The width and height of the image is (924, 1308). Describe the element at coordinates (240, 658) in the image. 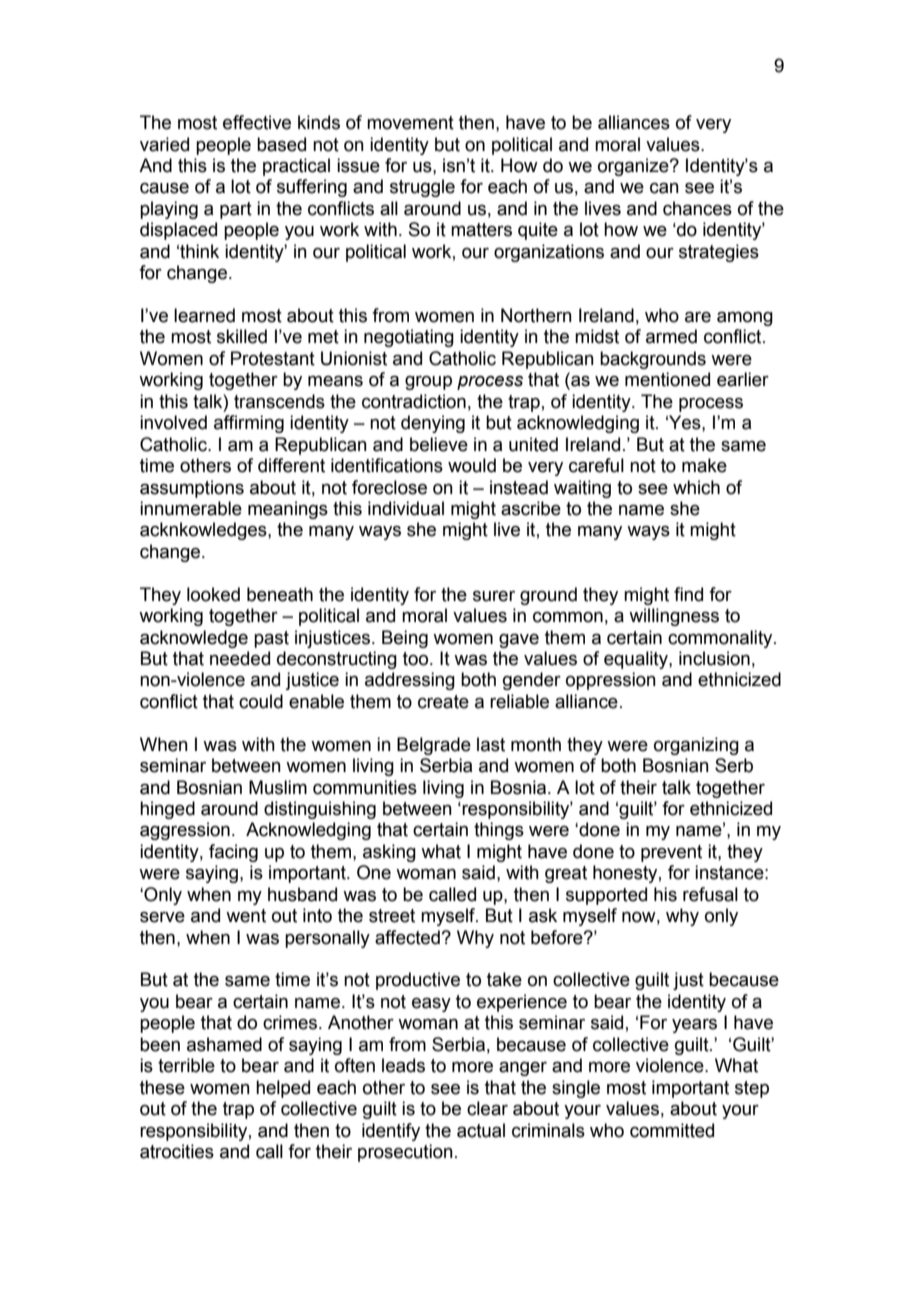

I see `needed` at that location.
